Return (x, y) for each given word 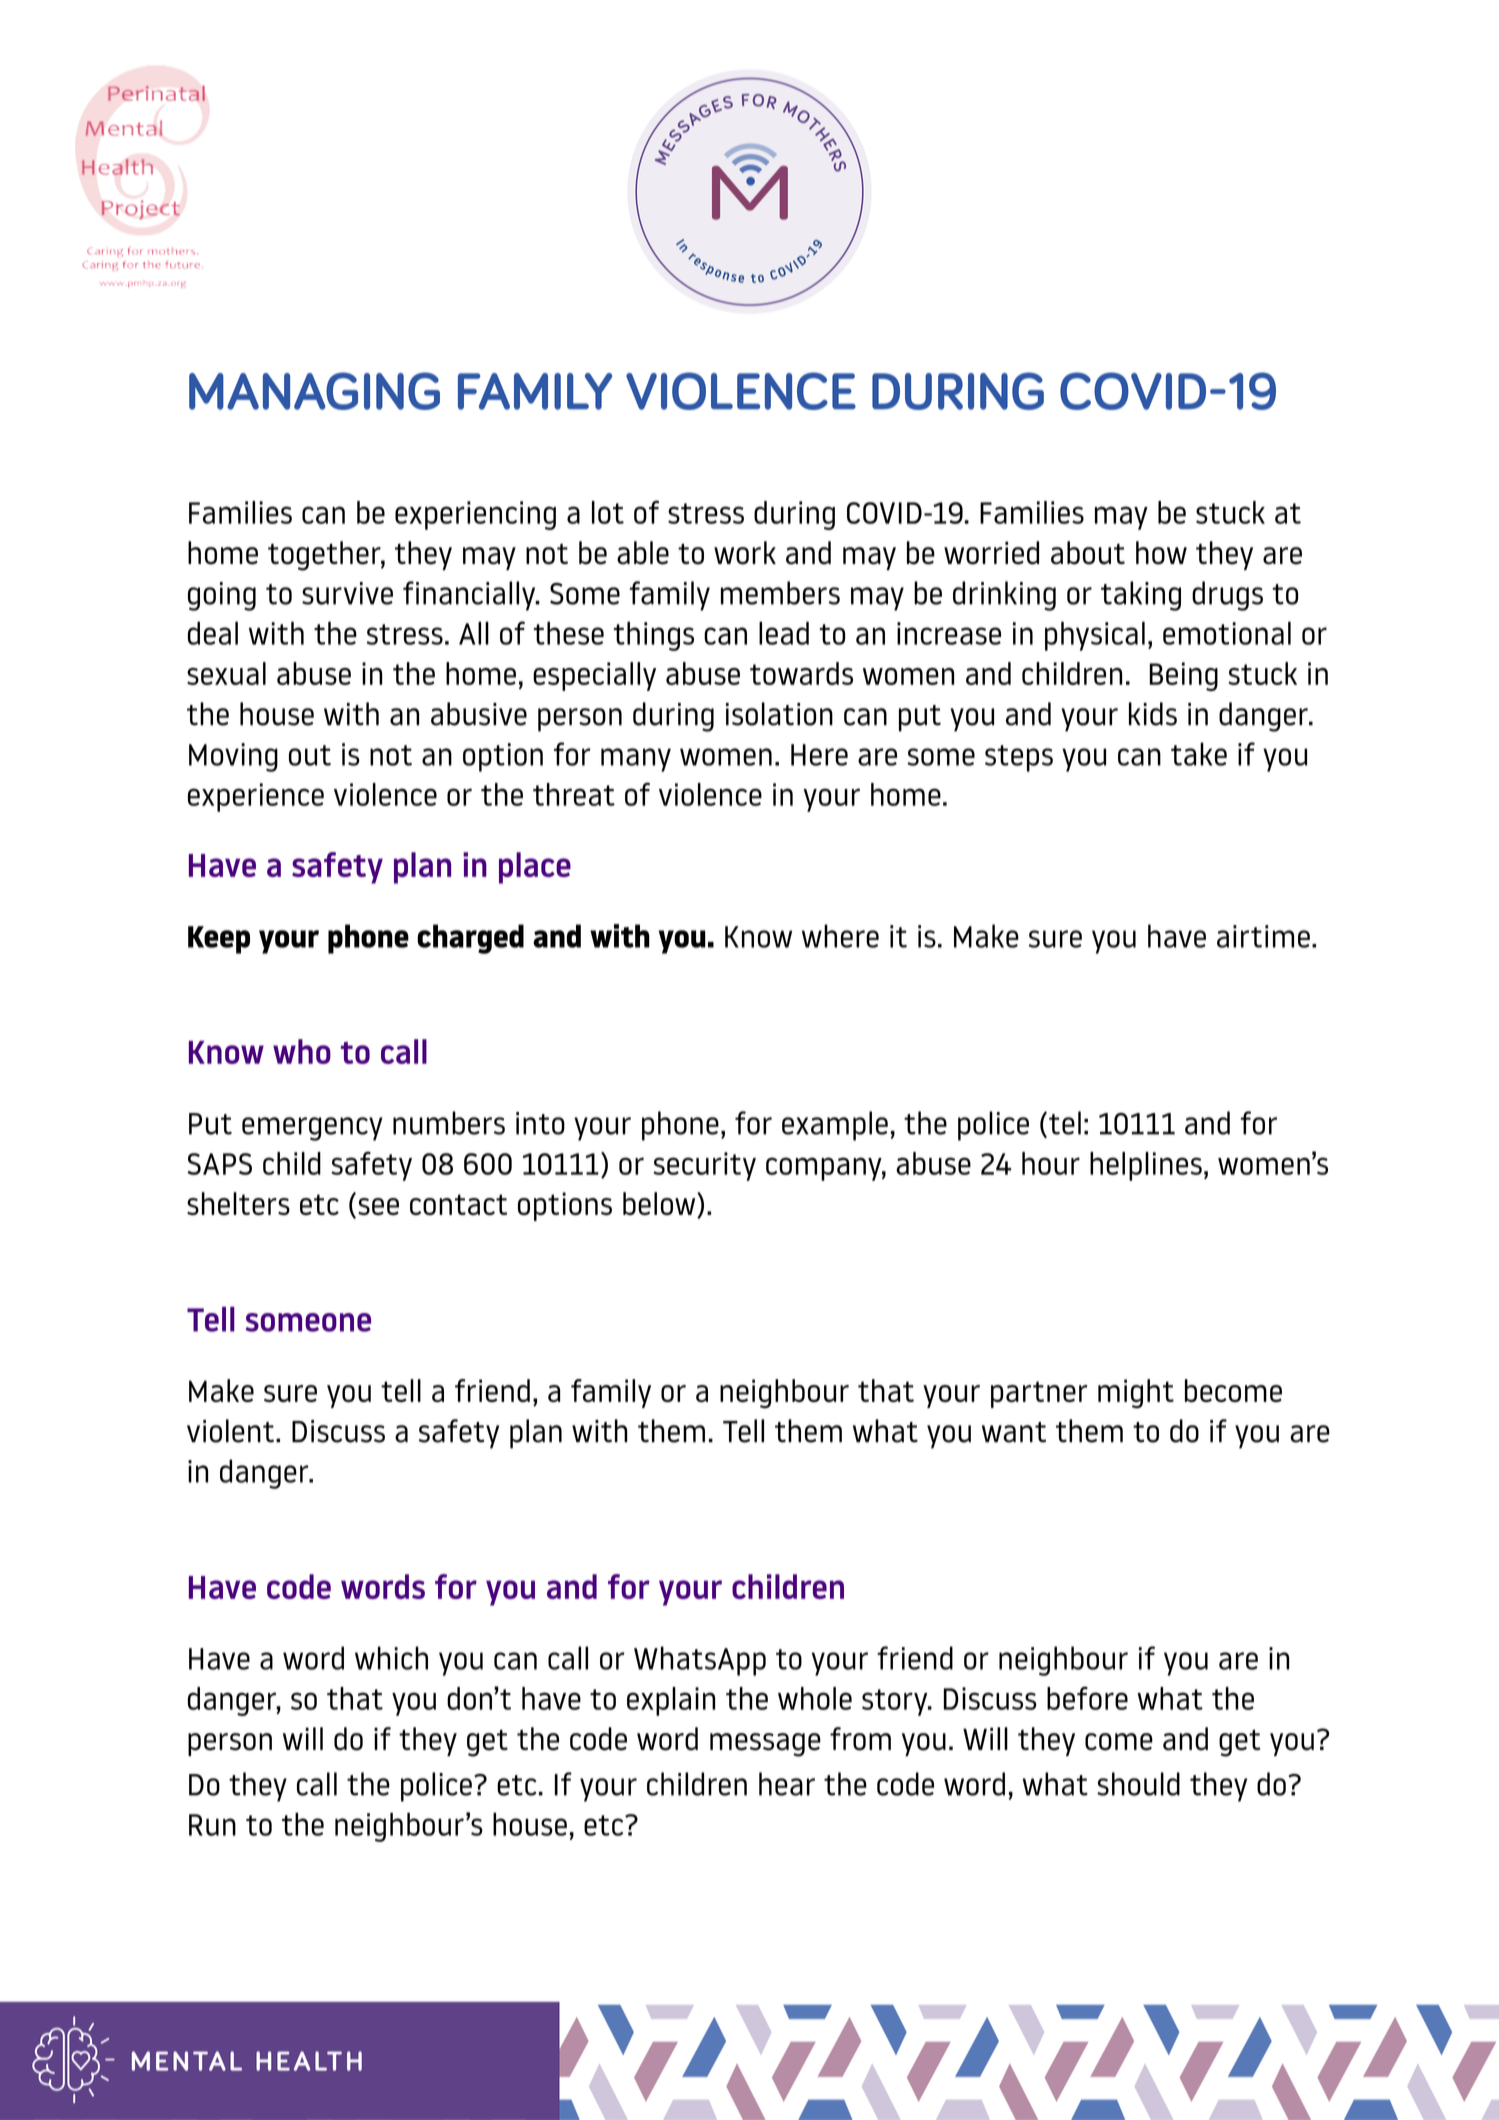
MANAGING (314, 391)
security (705, 1166)
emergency (312, 1129)
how (1161, 553)
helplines (1146, 1166)
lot (608, 512)
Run (212, 1825)
